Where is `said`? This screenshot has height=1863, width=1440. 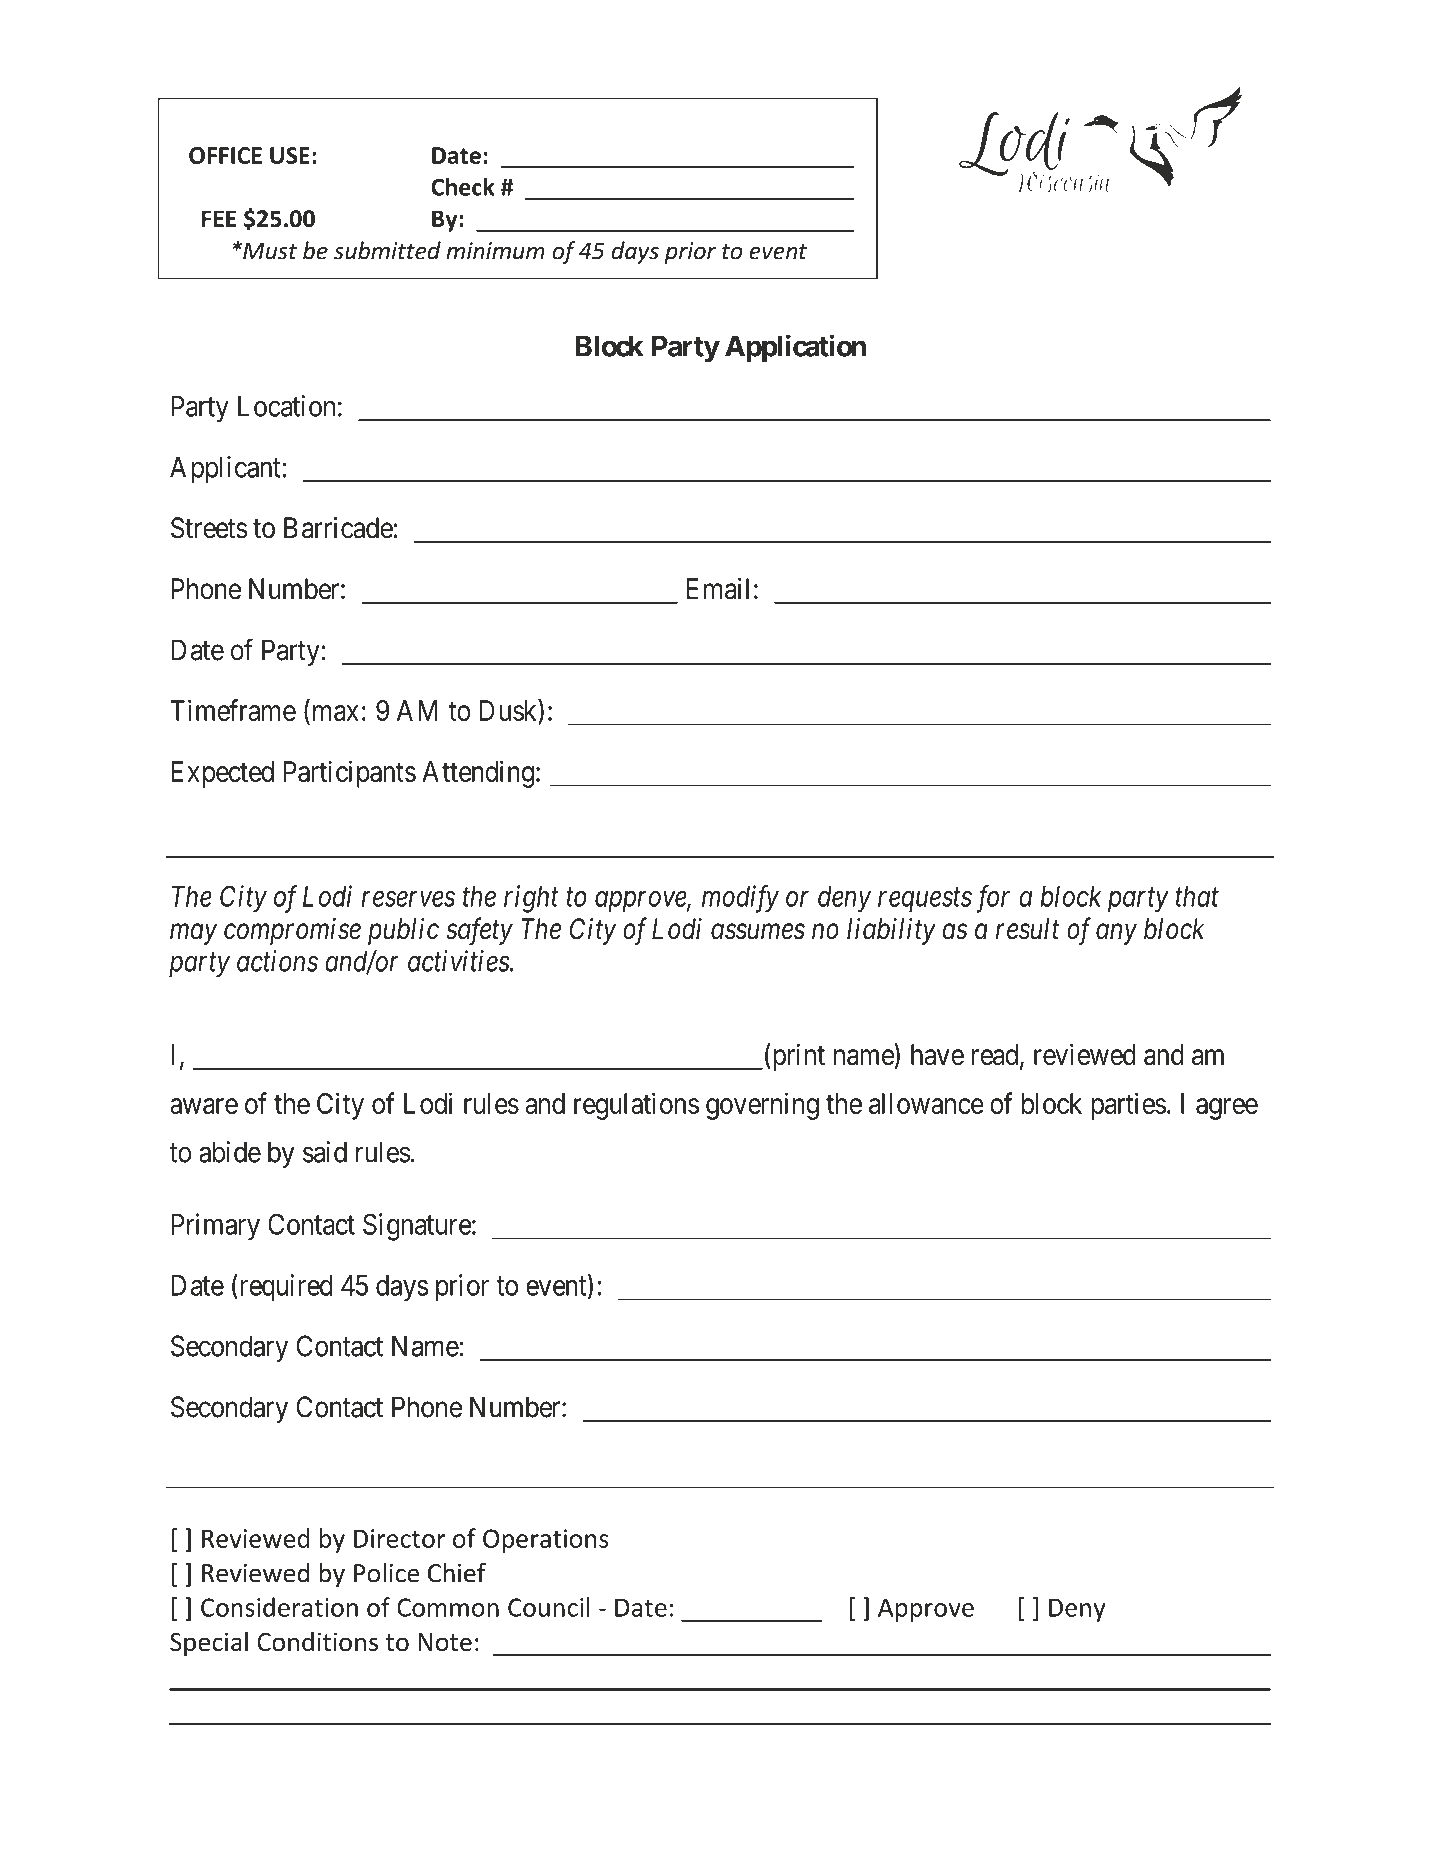 said is located at coordinates (325, 1152).
